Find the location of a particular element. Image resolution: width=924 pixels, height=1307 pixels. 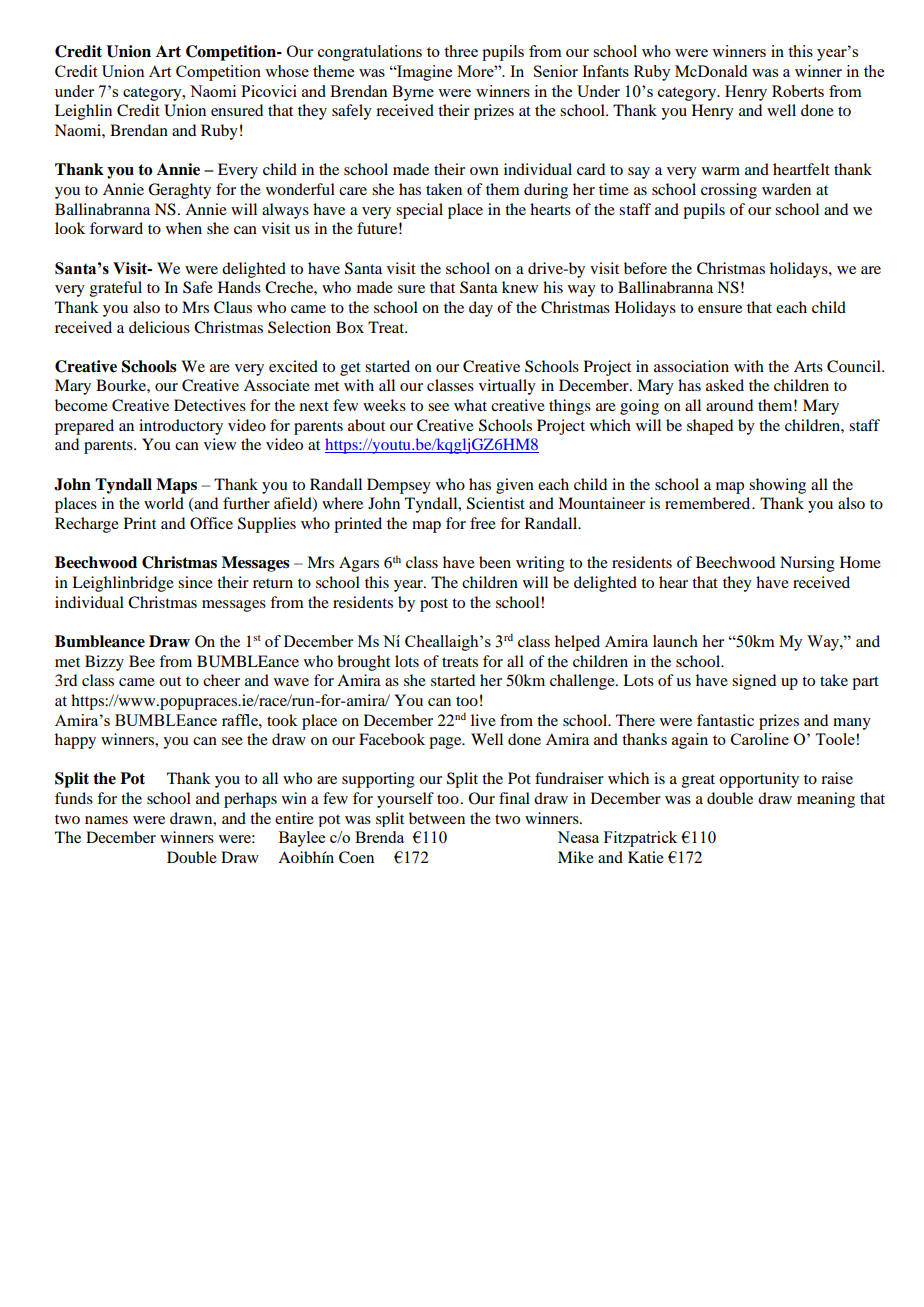

three is located at coordinates (461, 51).
